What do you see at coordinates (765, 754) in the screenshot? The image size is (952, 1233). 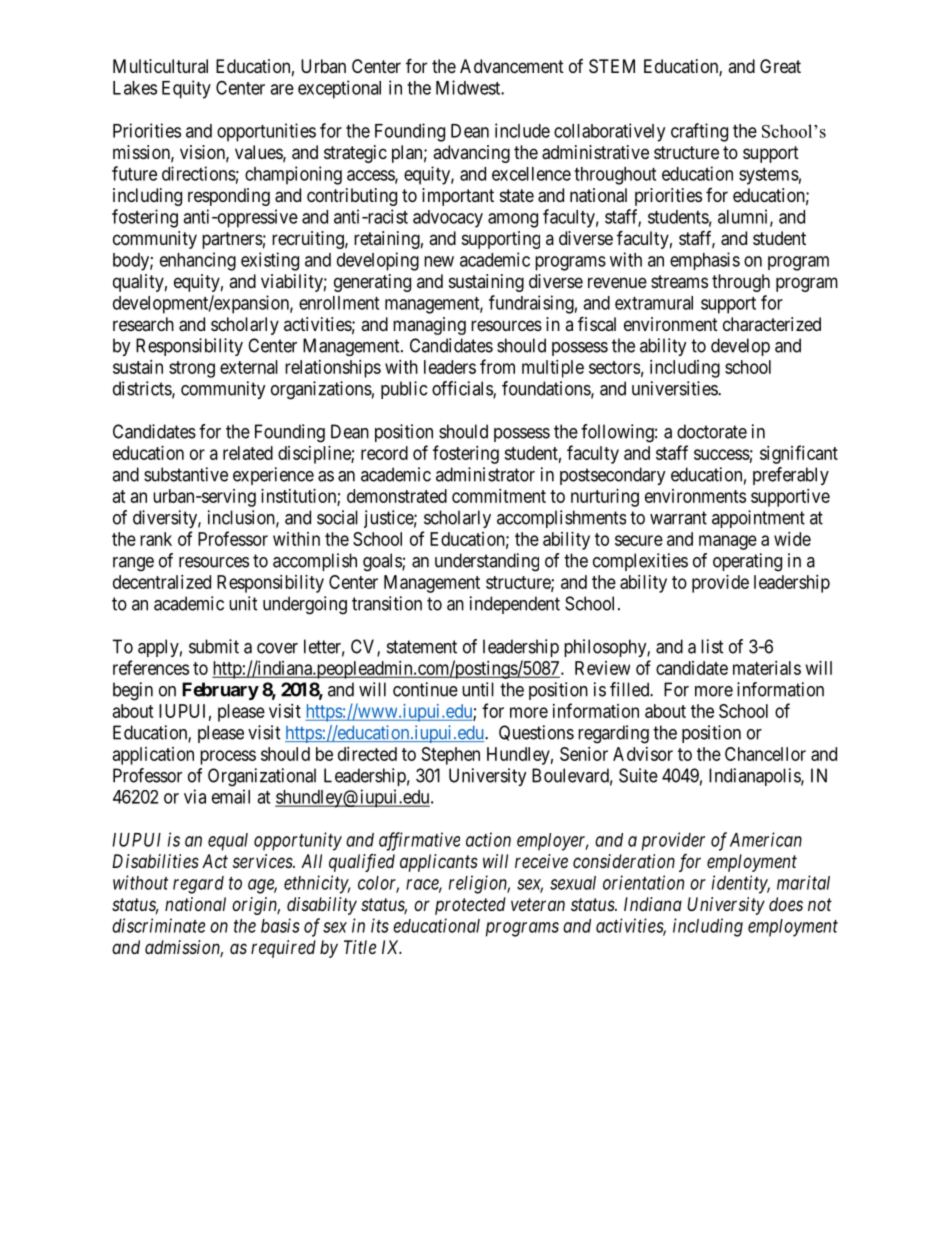 I see `Chancellor` at bounding box center [765, 754].
